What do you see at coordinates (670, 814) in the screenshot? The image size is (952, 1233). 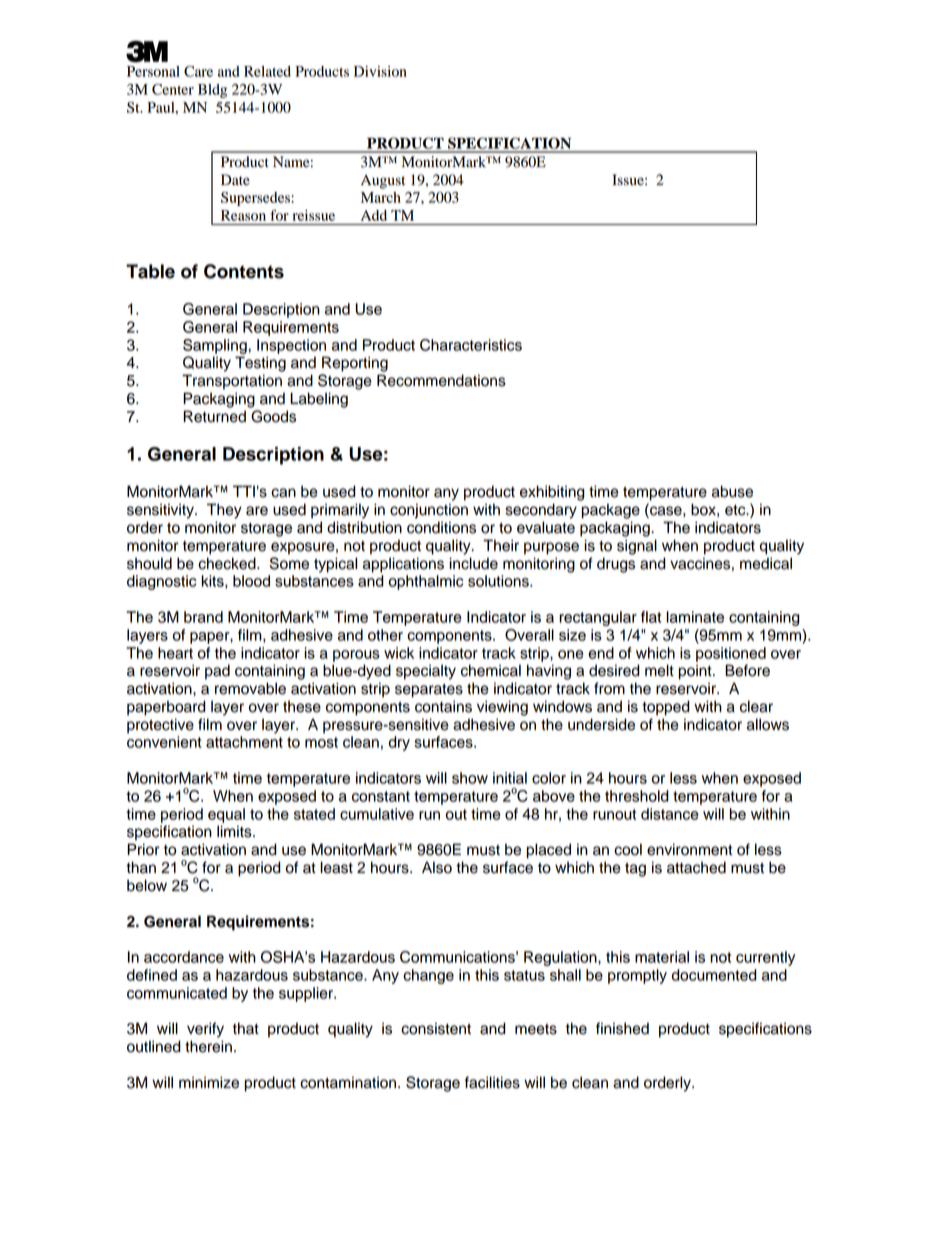 I see `distance` at bounding box center [670, 814].
